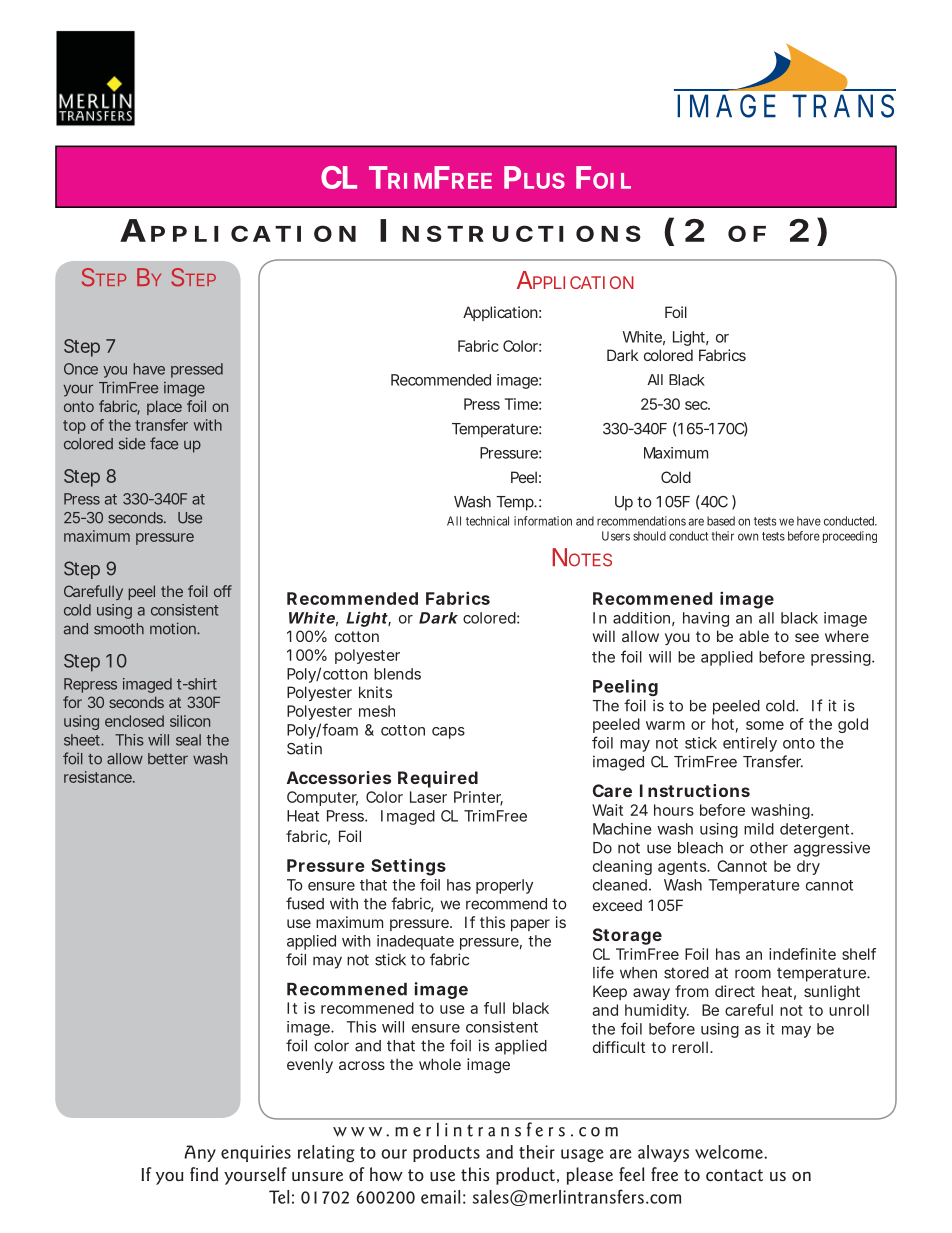 The width and height of the screenshot is (952, 1233). Describe the element at coordinates (721, 521) in the screenshot. I see `based` at that location.
